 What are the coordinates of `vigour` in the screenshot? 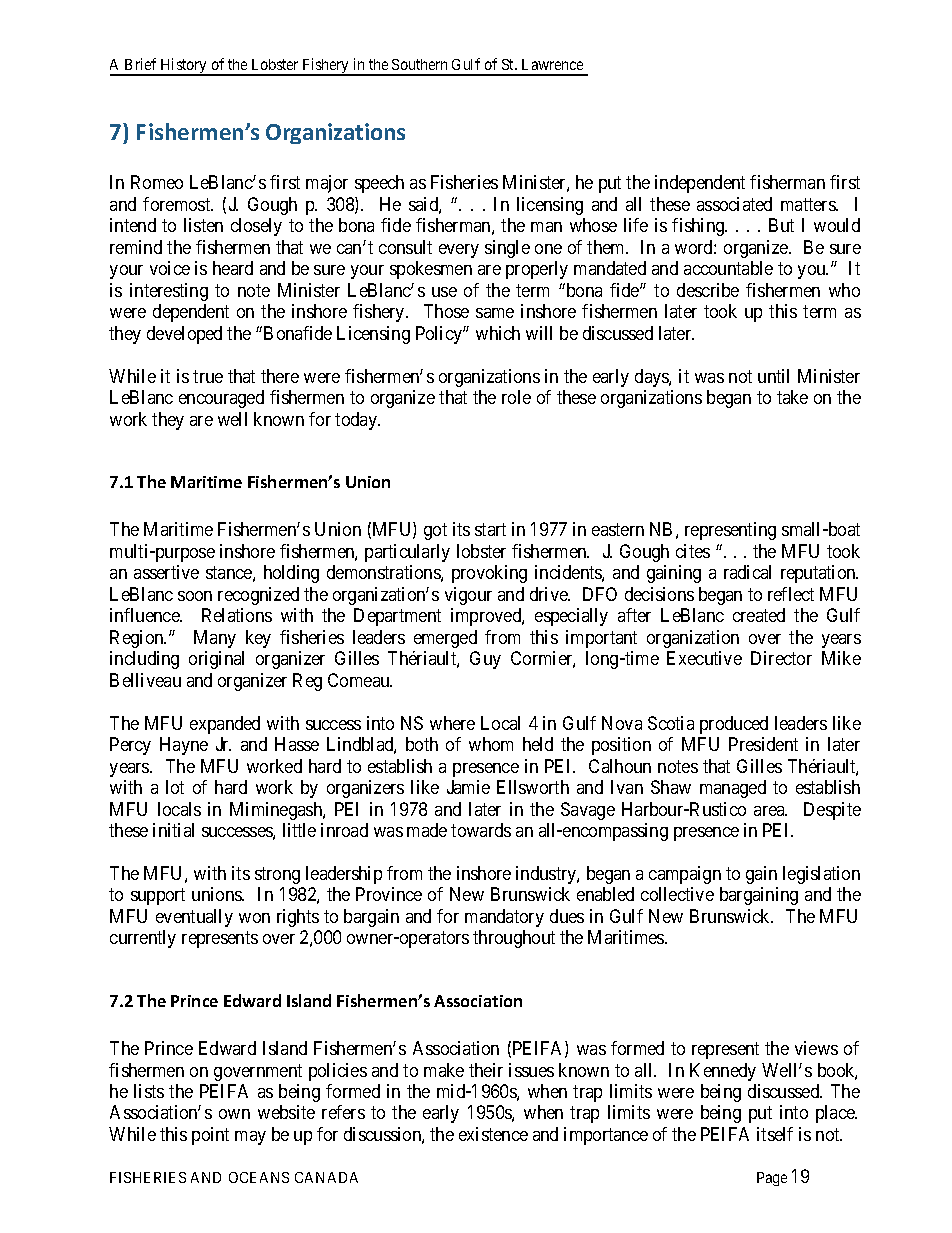 It's located at (468, 596).
